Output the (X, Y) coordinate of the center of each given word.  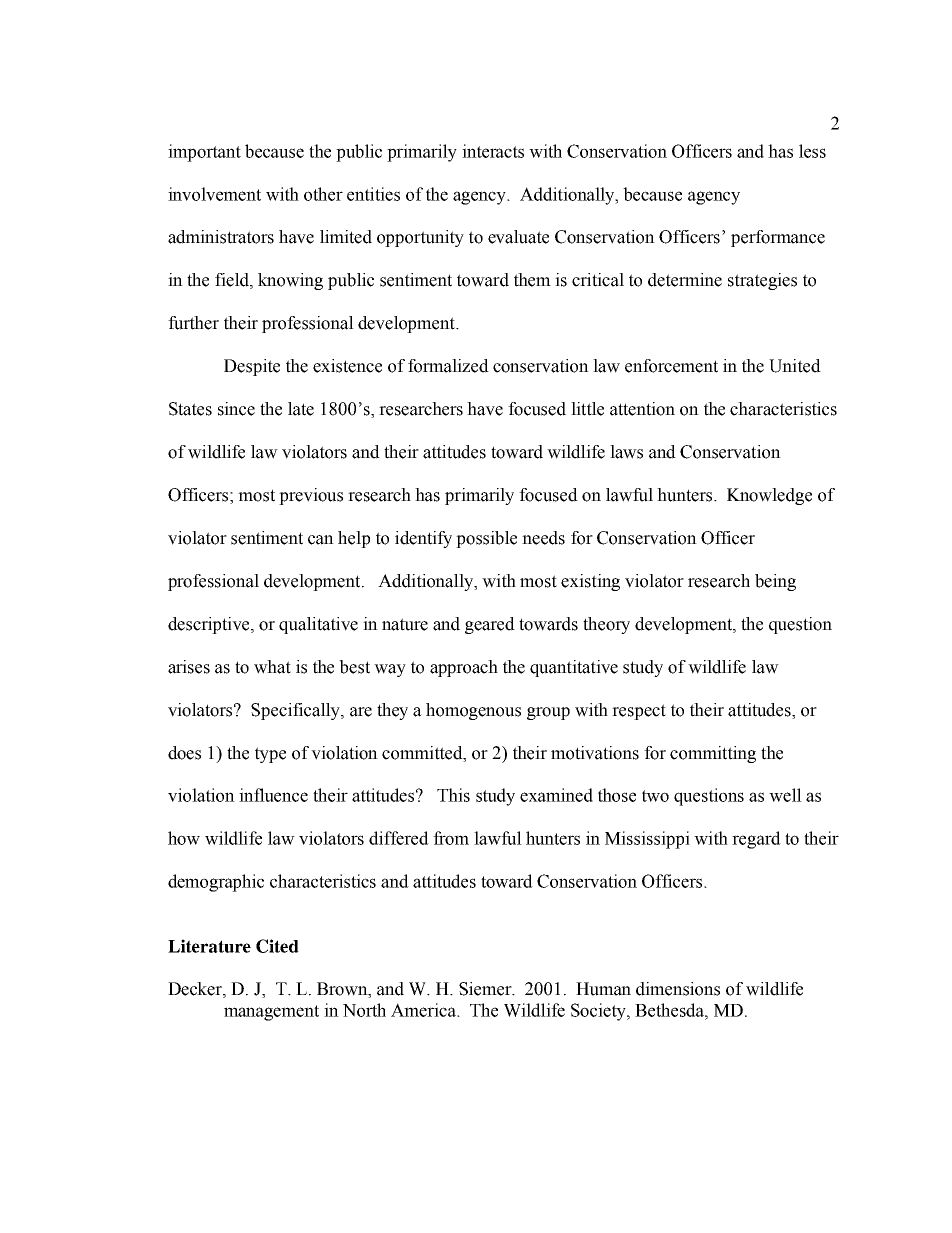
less (812, 151)
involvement (214, 194)
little (587, 409)
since (236, 409)
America (424, 1010)
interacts (493, 151)
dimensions (678, 989)
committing (713, 754)
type (270, 755)
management (271, 1013)
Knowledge (769, 496)
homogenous (473, 711)
